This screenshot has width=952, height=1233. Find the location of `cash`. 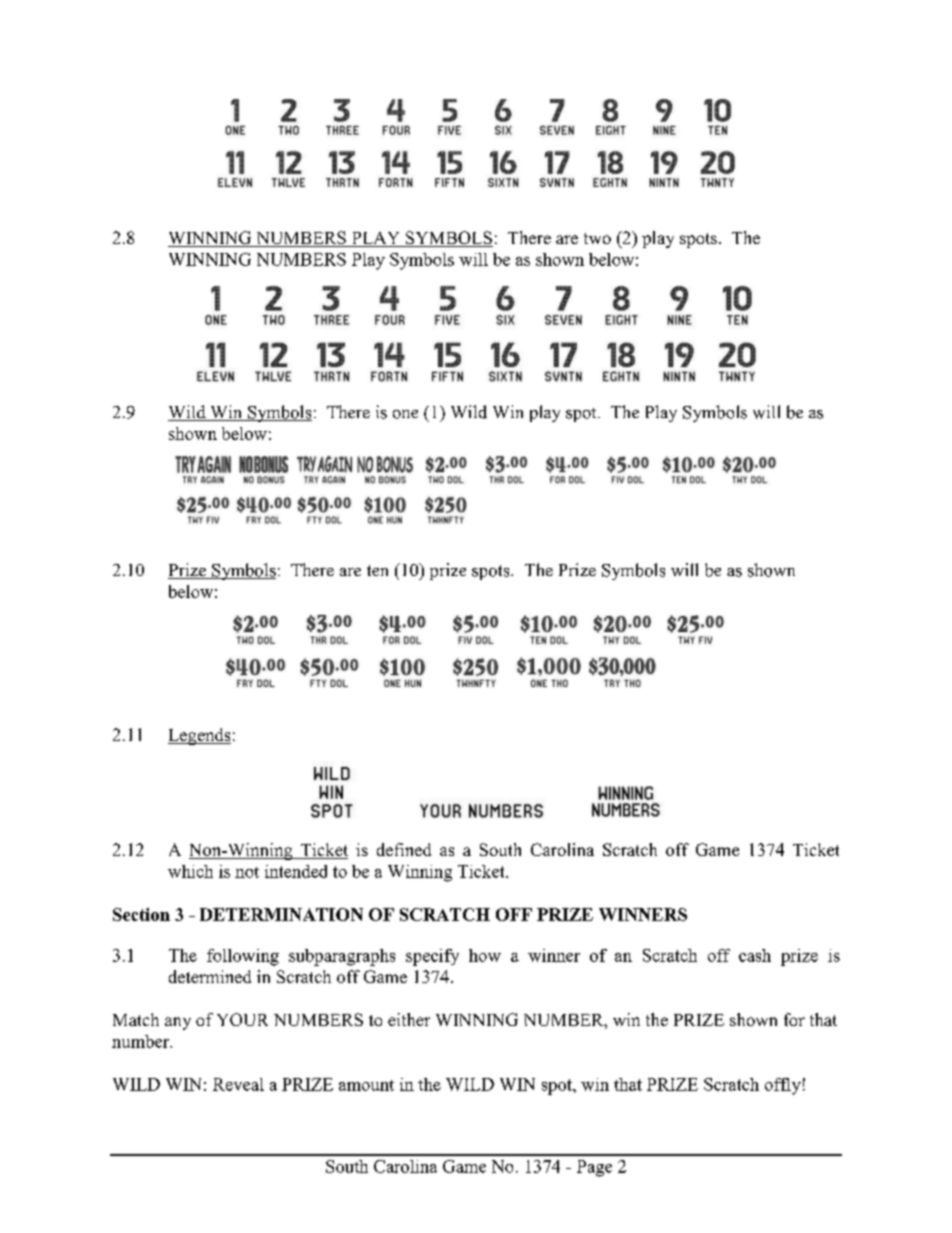

cash is located at coordinates (755, 955).
